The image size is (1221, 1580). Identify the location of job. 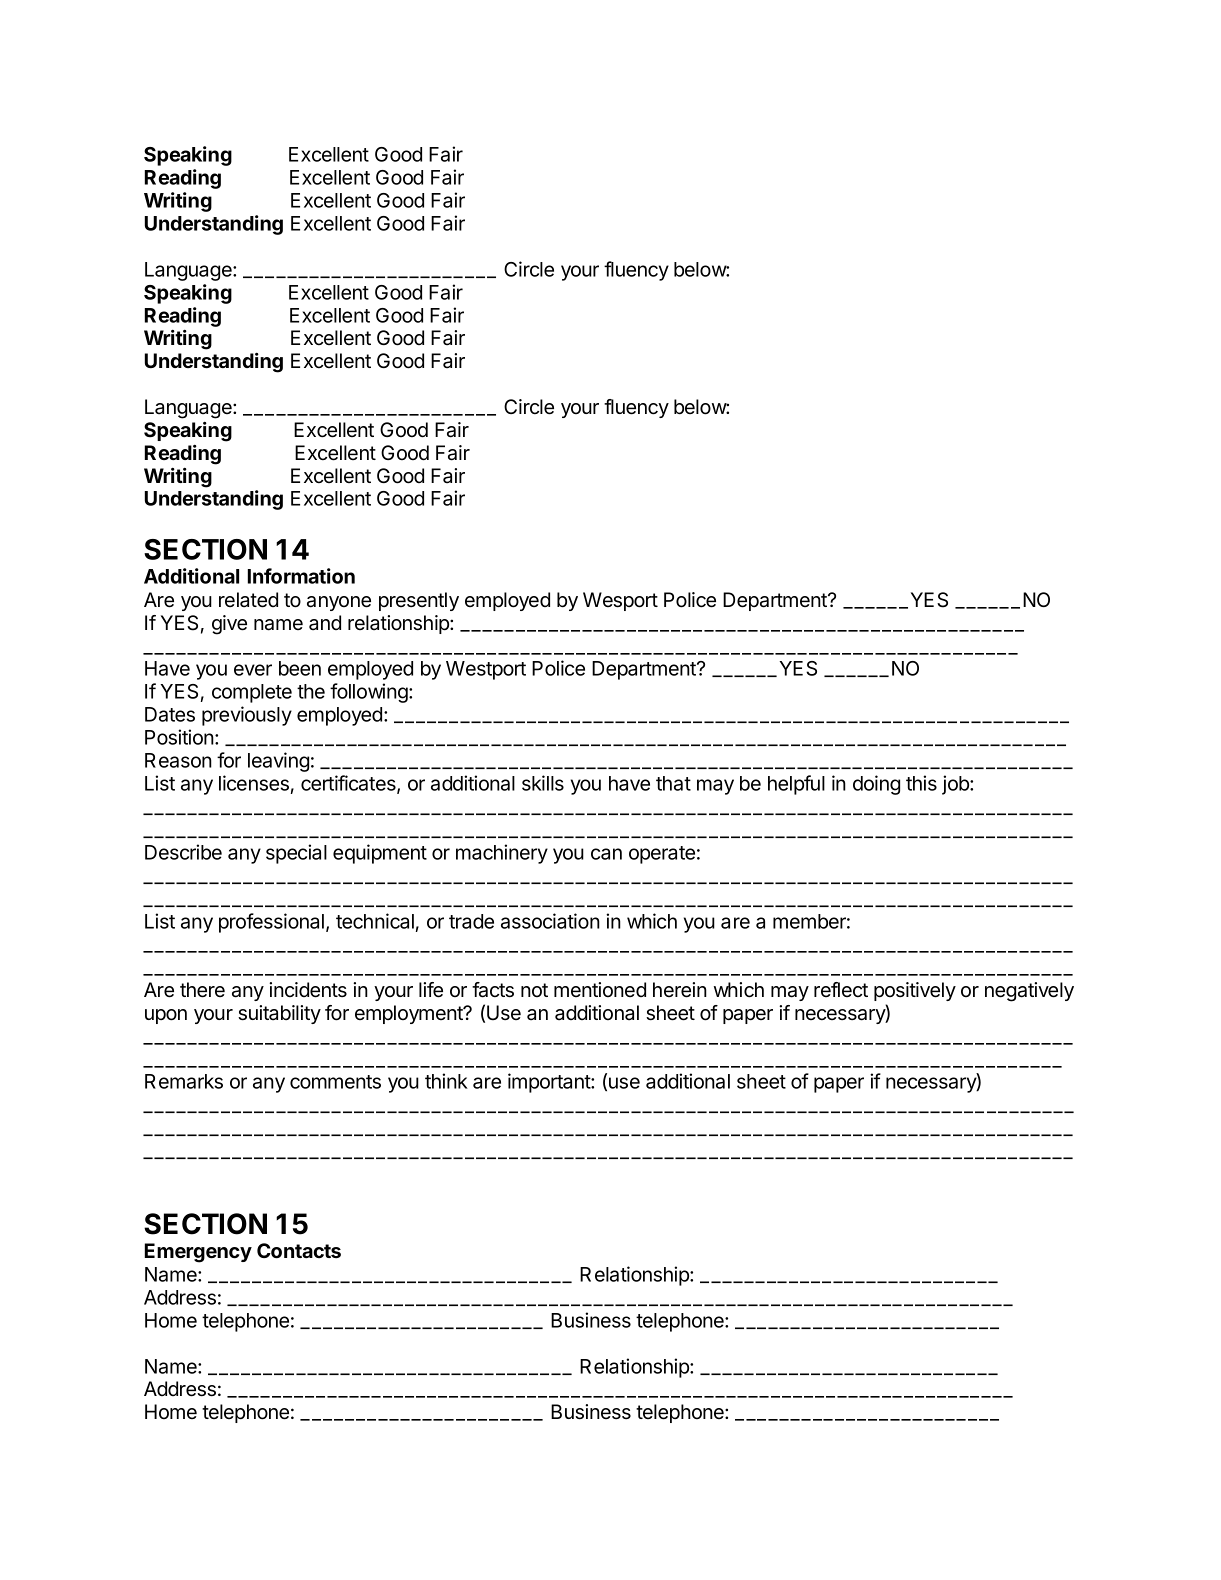
(956, 785).
